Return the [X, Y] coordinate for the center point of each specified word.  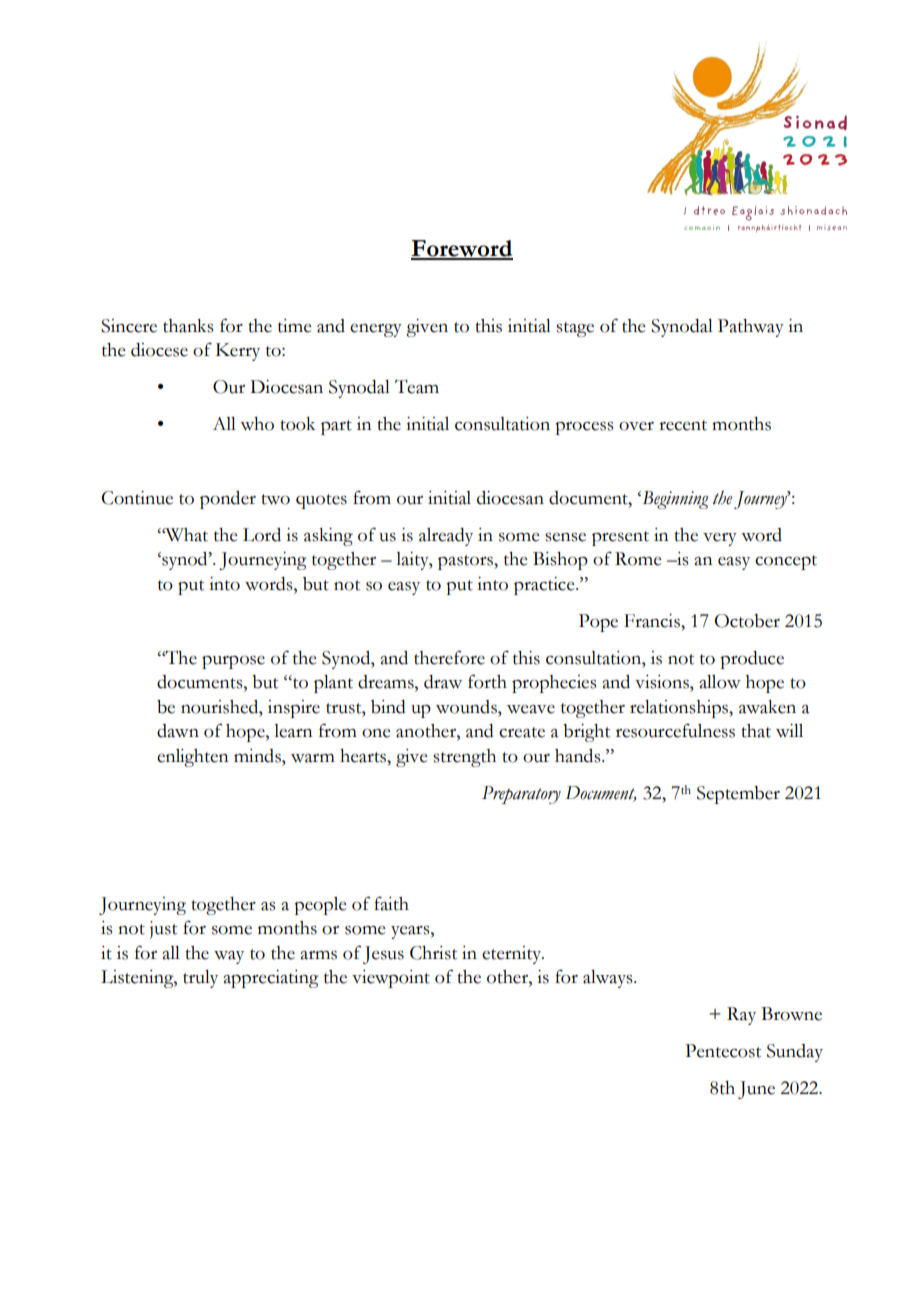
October [747, 621]
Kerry [238, 352]
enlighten [193, 758]
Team [417, 386]
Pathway [751, 328]
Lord [262, 535]
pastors [466, 562]
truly [200, 979]
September [738, 795]
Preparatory [521, 795]
